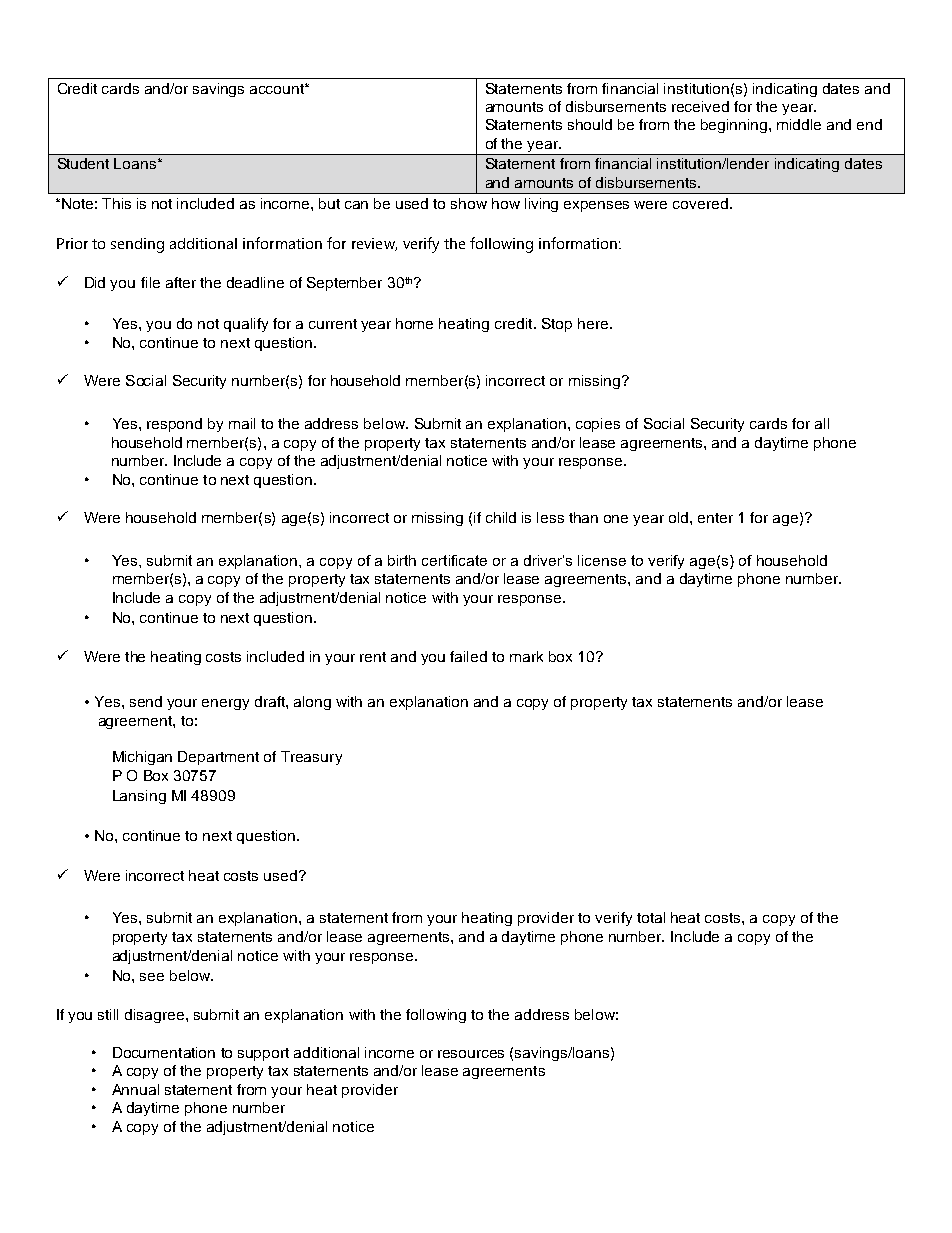 This image has height=1233, width=952. What do you see at coordinates (164, 1052) in the image?
I see `Documentation` at bounding box center [164, 1052].
